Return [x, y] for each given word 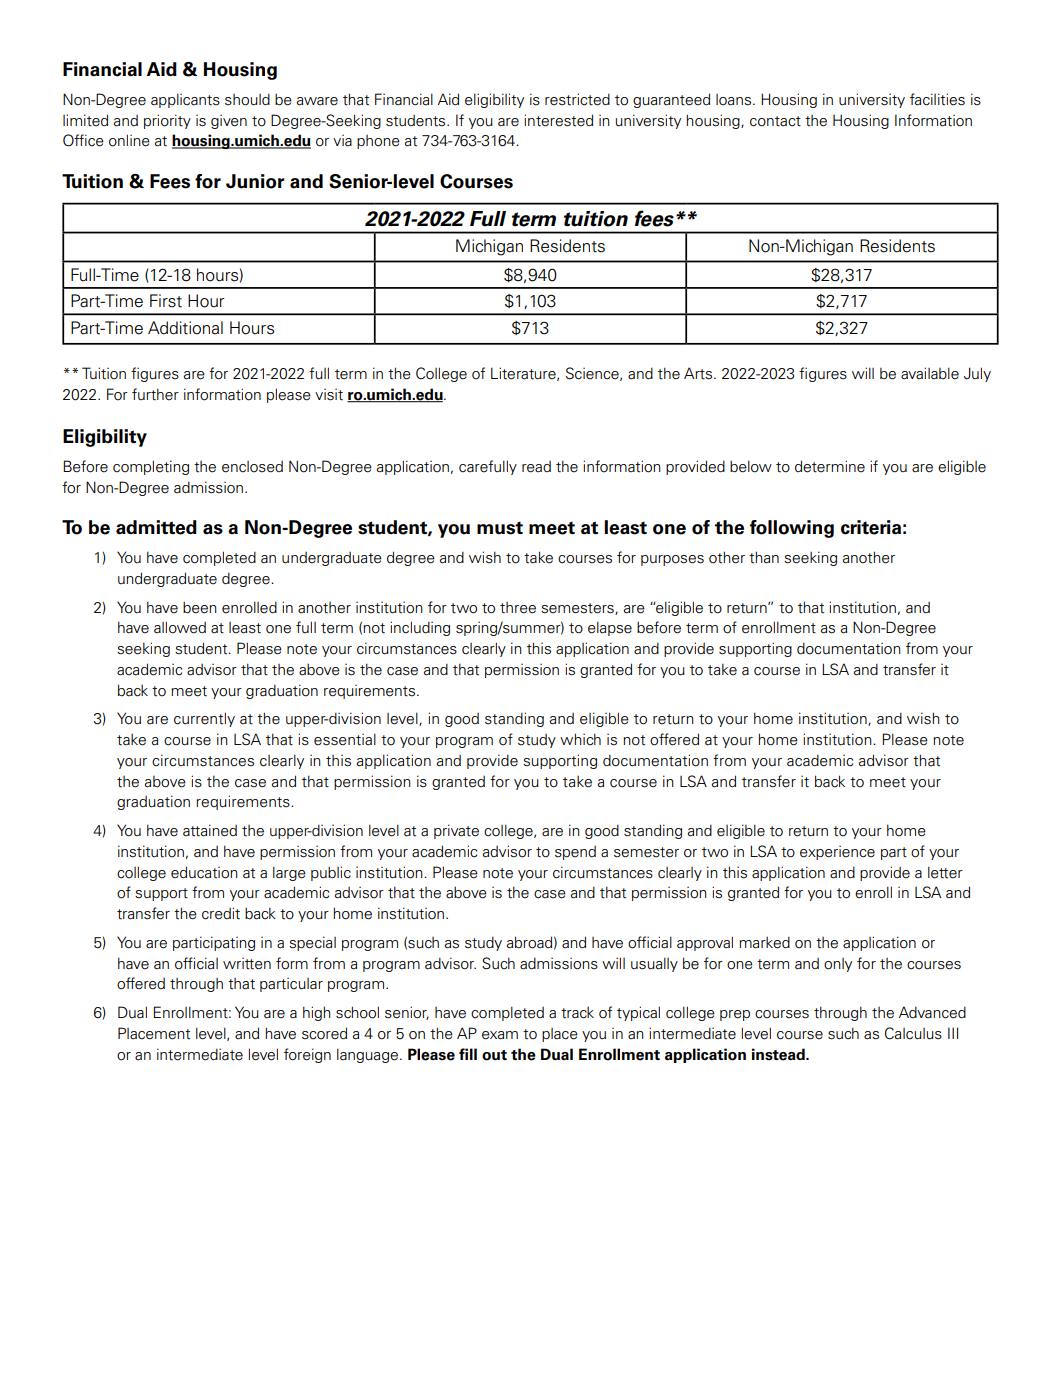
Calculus [913, 1033]
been [200, 607]
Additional [185, 328]
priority [167, 121]
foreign [307, 1055]
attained [210, 830]
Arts [699, 373]
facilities [937, 99]
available [930, 373]
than [764, 557]
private [456, 831]
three [518, 608]
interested [558, 120]
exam [500, 1035]
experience [837, 853]
